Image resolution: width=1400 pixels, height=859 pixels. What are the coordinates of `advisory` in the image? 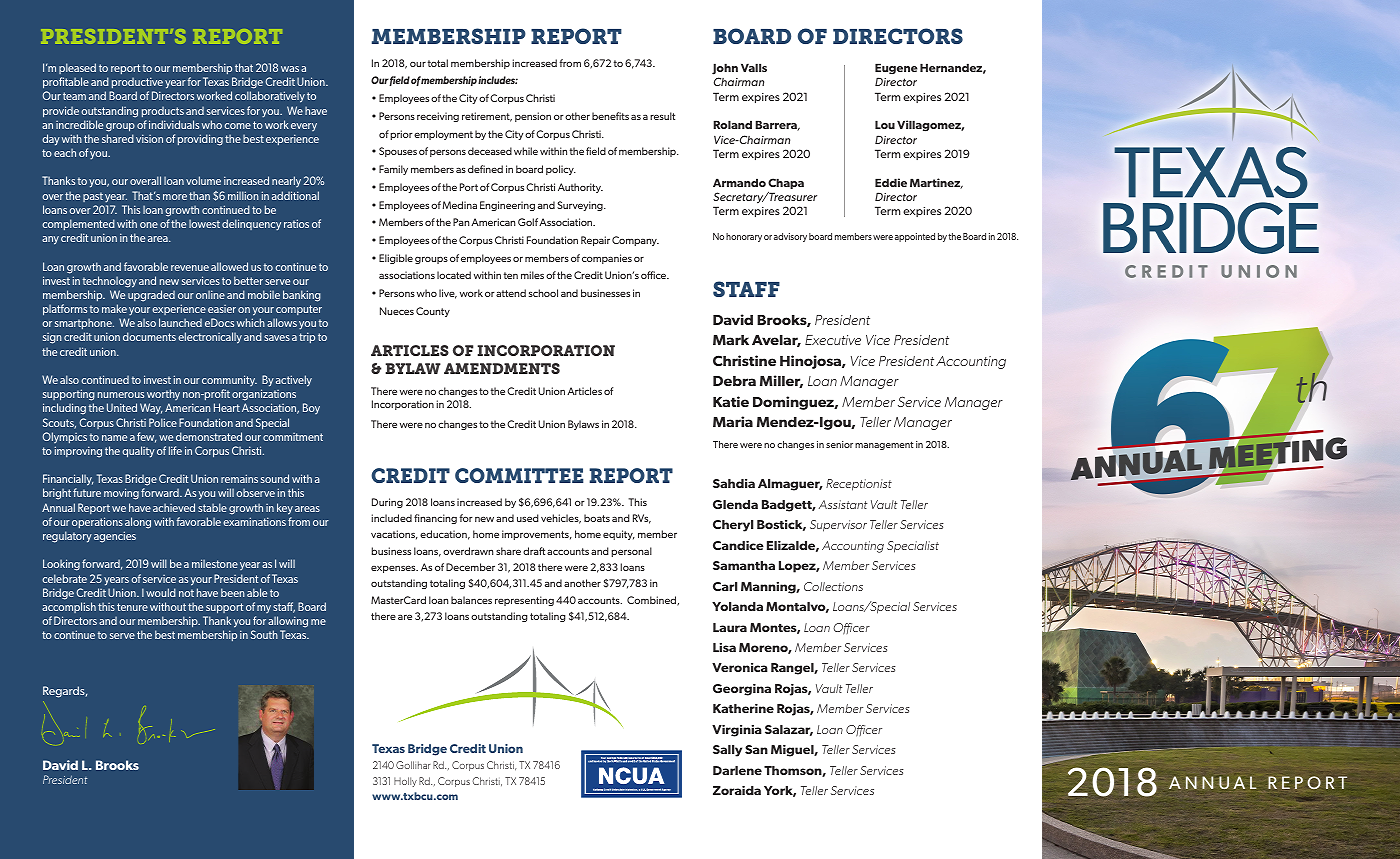 It's located at (790, 237).
